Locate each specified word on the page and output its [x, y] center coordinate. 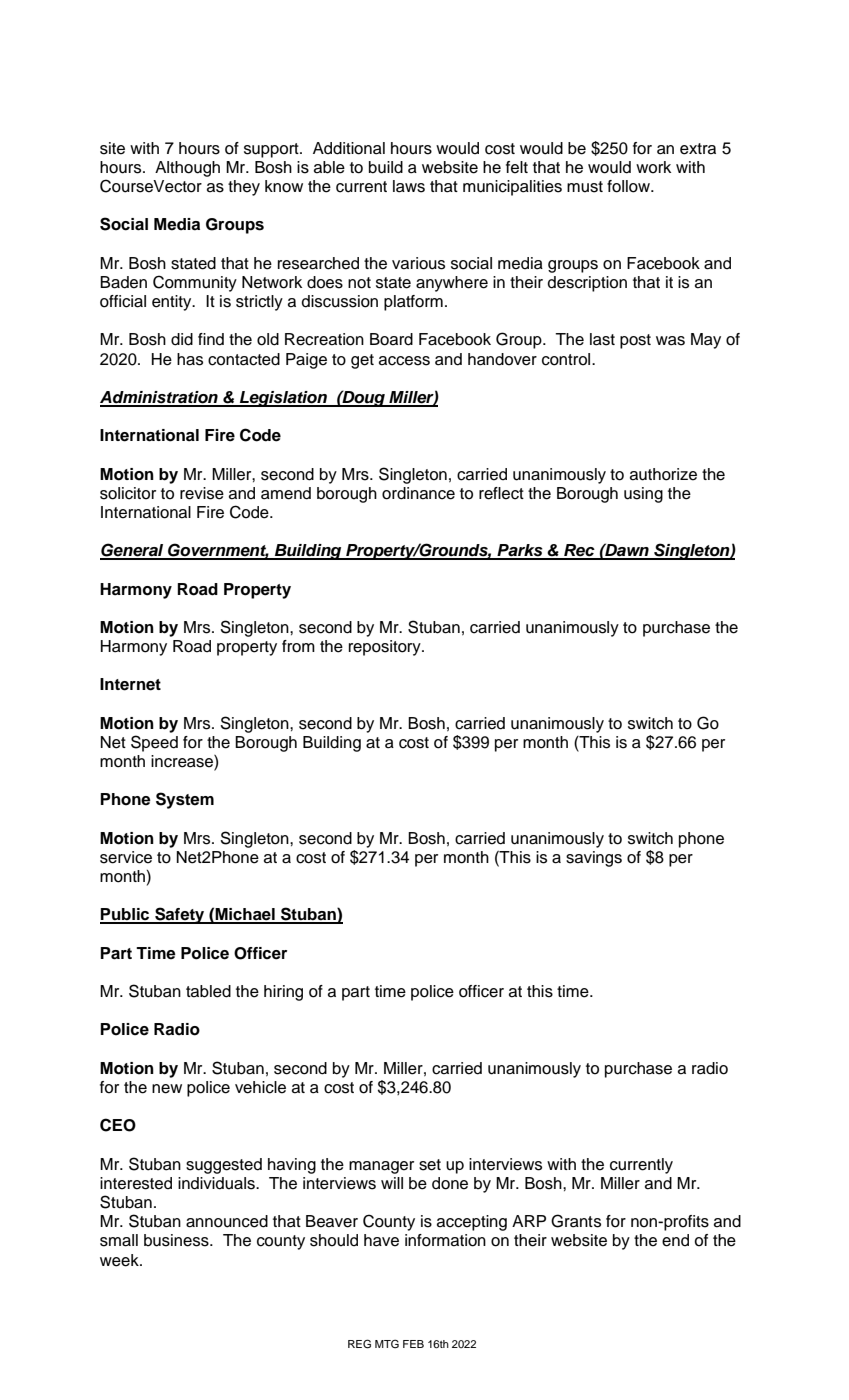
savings [594, 859]
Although [187, 169]
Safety [180, 915]
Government [217, 551]
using [643, 495]
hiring [283, 993]
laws [409, 186]
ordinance [418, 493]
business [177, 1240]
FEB [413, 1344]
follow [629, 186]
